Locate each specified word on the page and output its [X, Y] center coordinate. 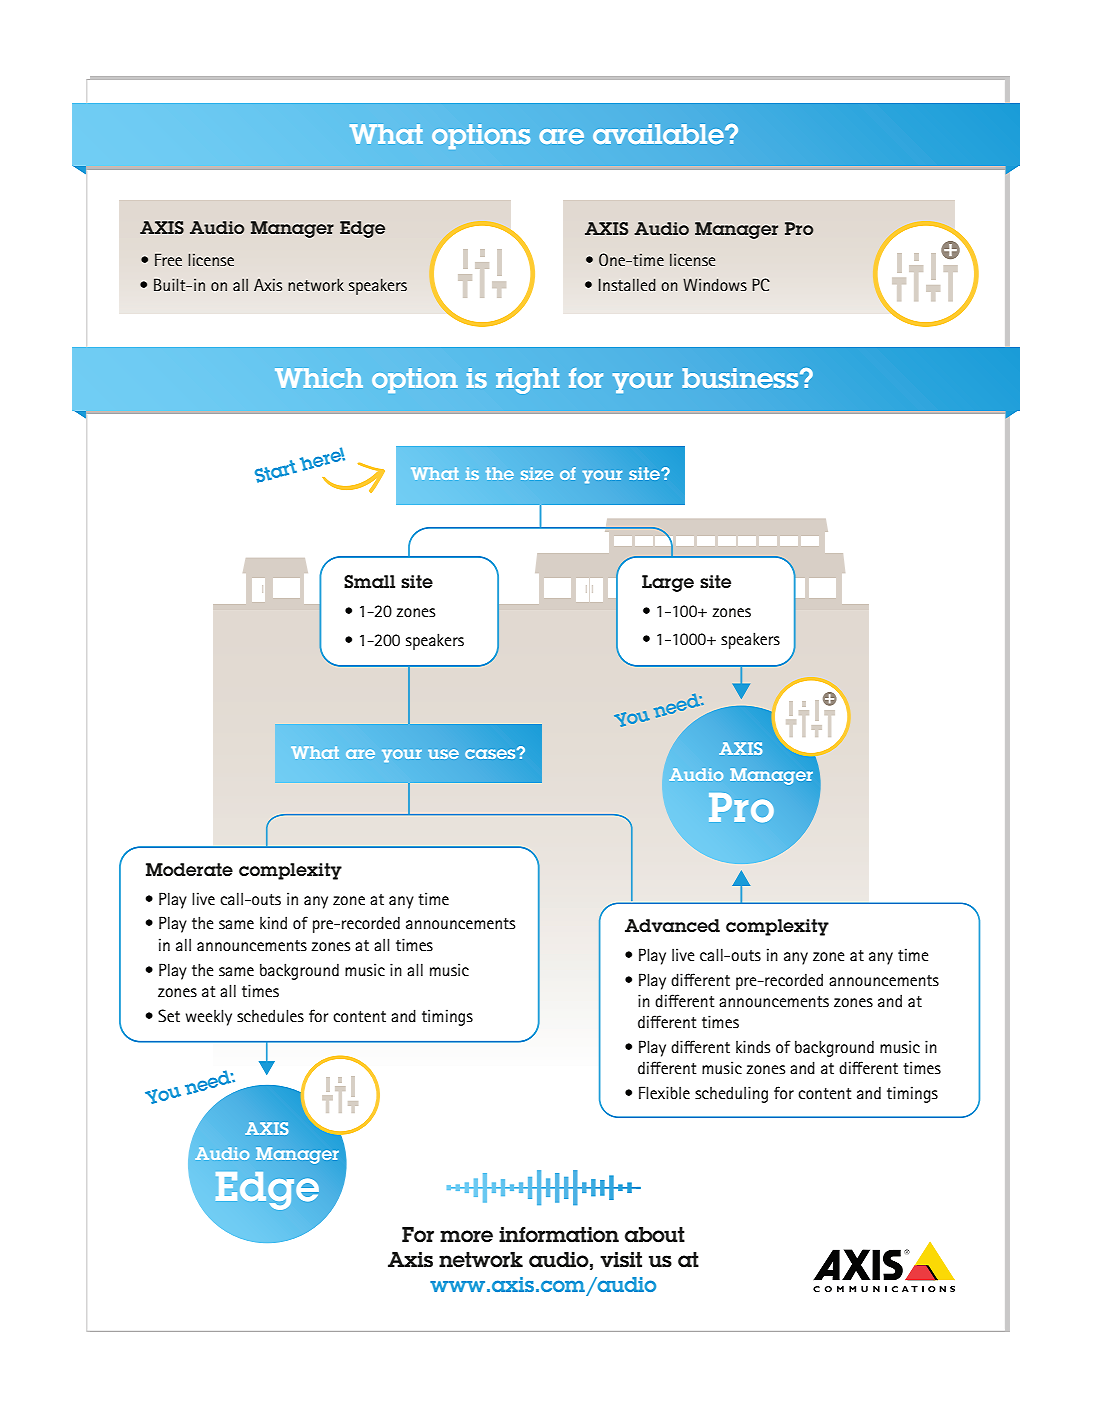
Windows [715, 284]
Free [168, 259]
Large [668, 583]
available [659, 134]
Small [369, 581]
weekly [209, 1017]
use [443, 754]
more [466, 1236]
